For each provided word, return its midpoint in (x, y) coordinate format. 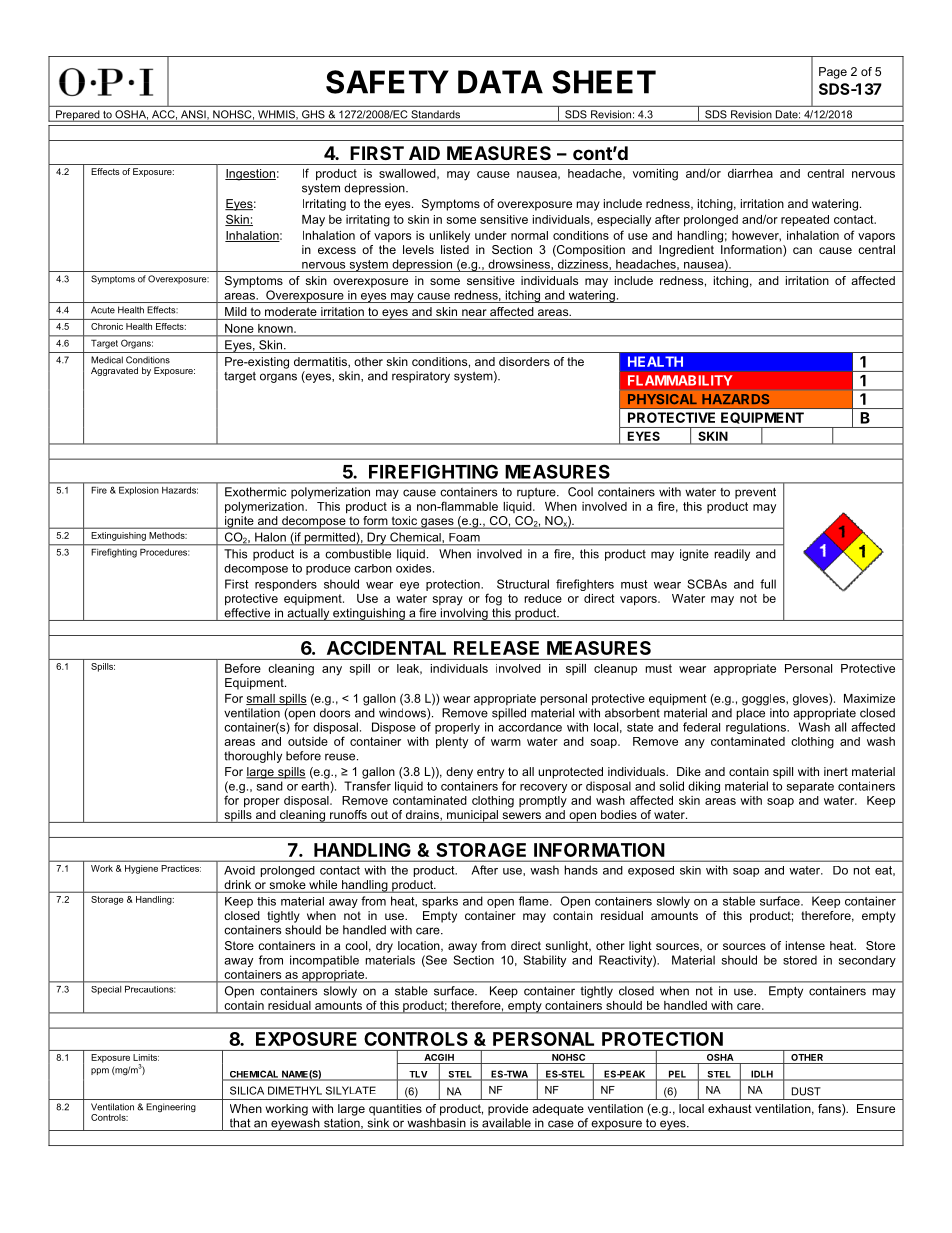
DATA (500, 82)
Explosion (138, 491)
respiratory (421, 377)
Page (833, 73)
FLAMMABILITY (680, 380)
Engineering (171, 1107)
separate (810, 787)
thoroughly (253, 757)
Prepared (78, 116)
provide (508, 1110)
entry (490, 773)
